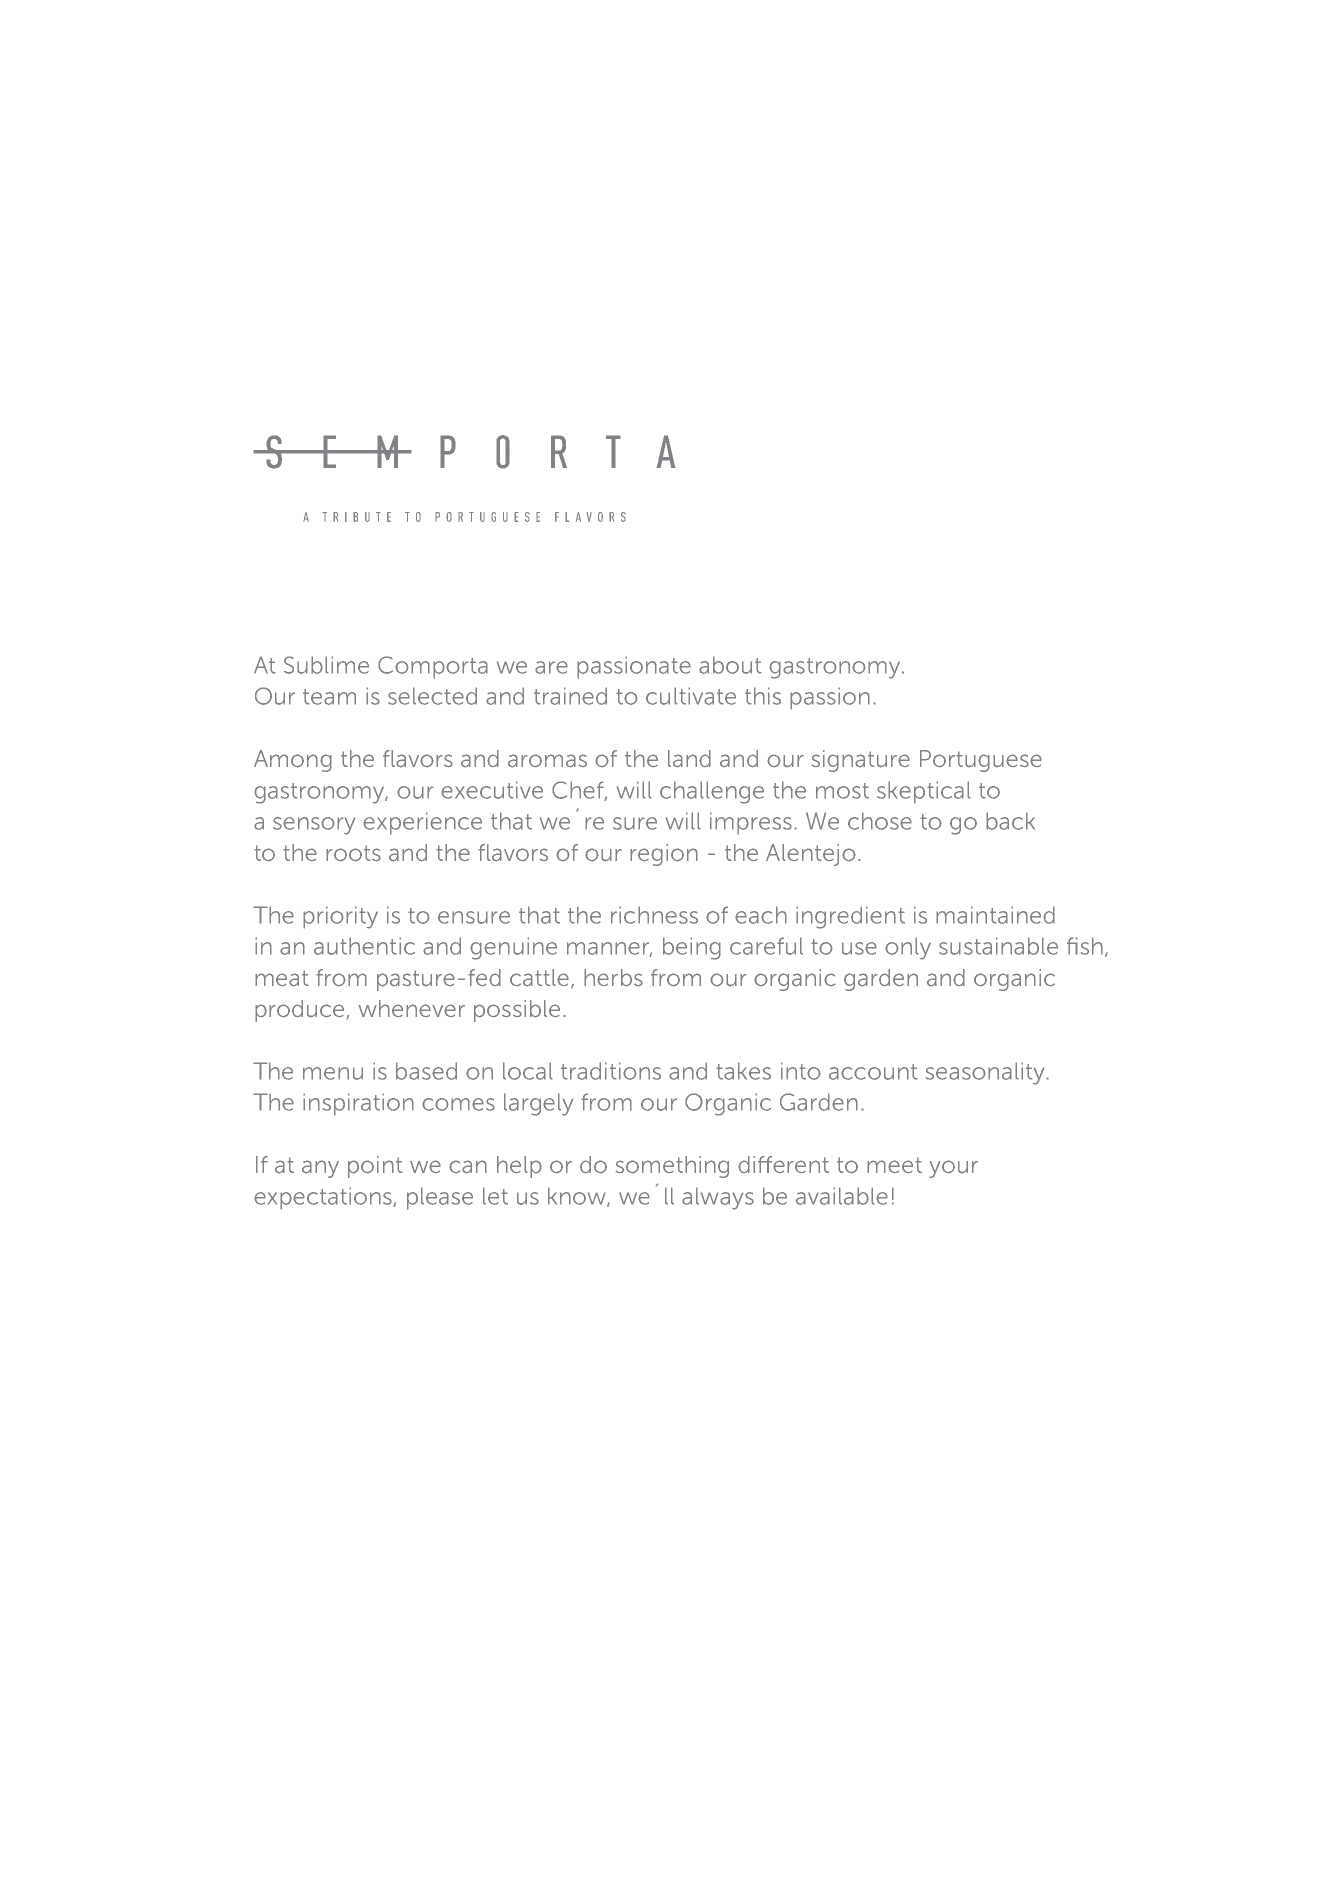 This screenshot has width=1330, height=1881. I want to click on authentic, so click(364, 946).
